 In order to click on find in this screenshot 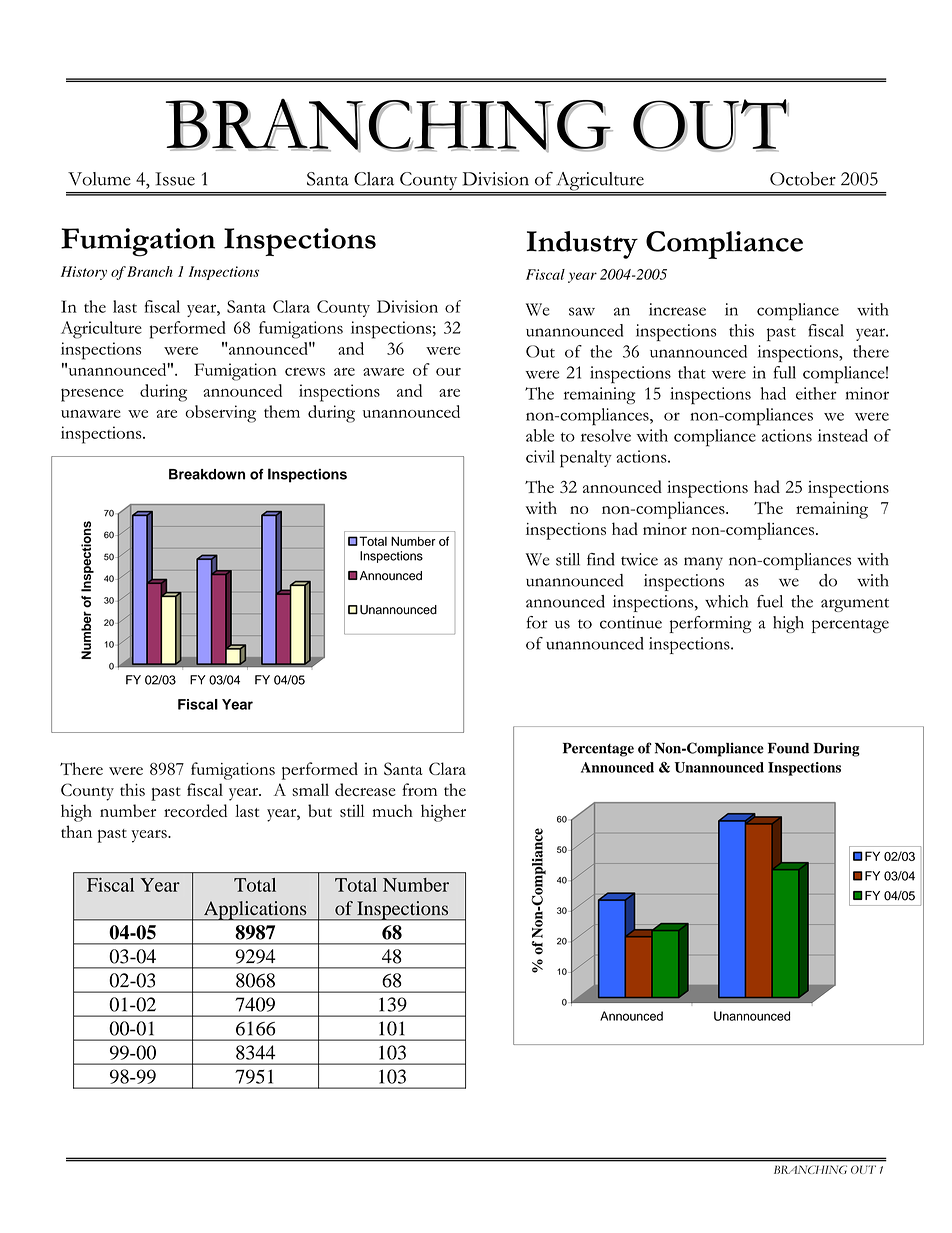, I will do `click(601, 559)`.
